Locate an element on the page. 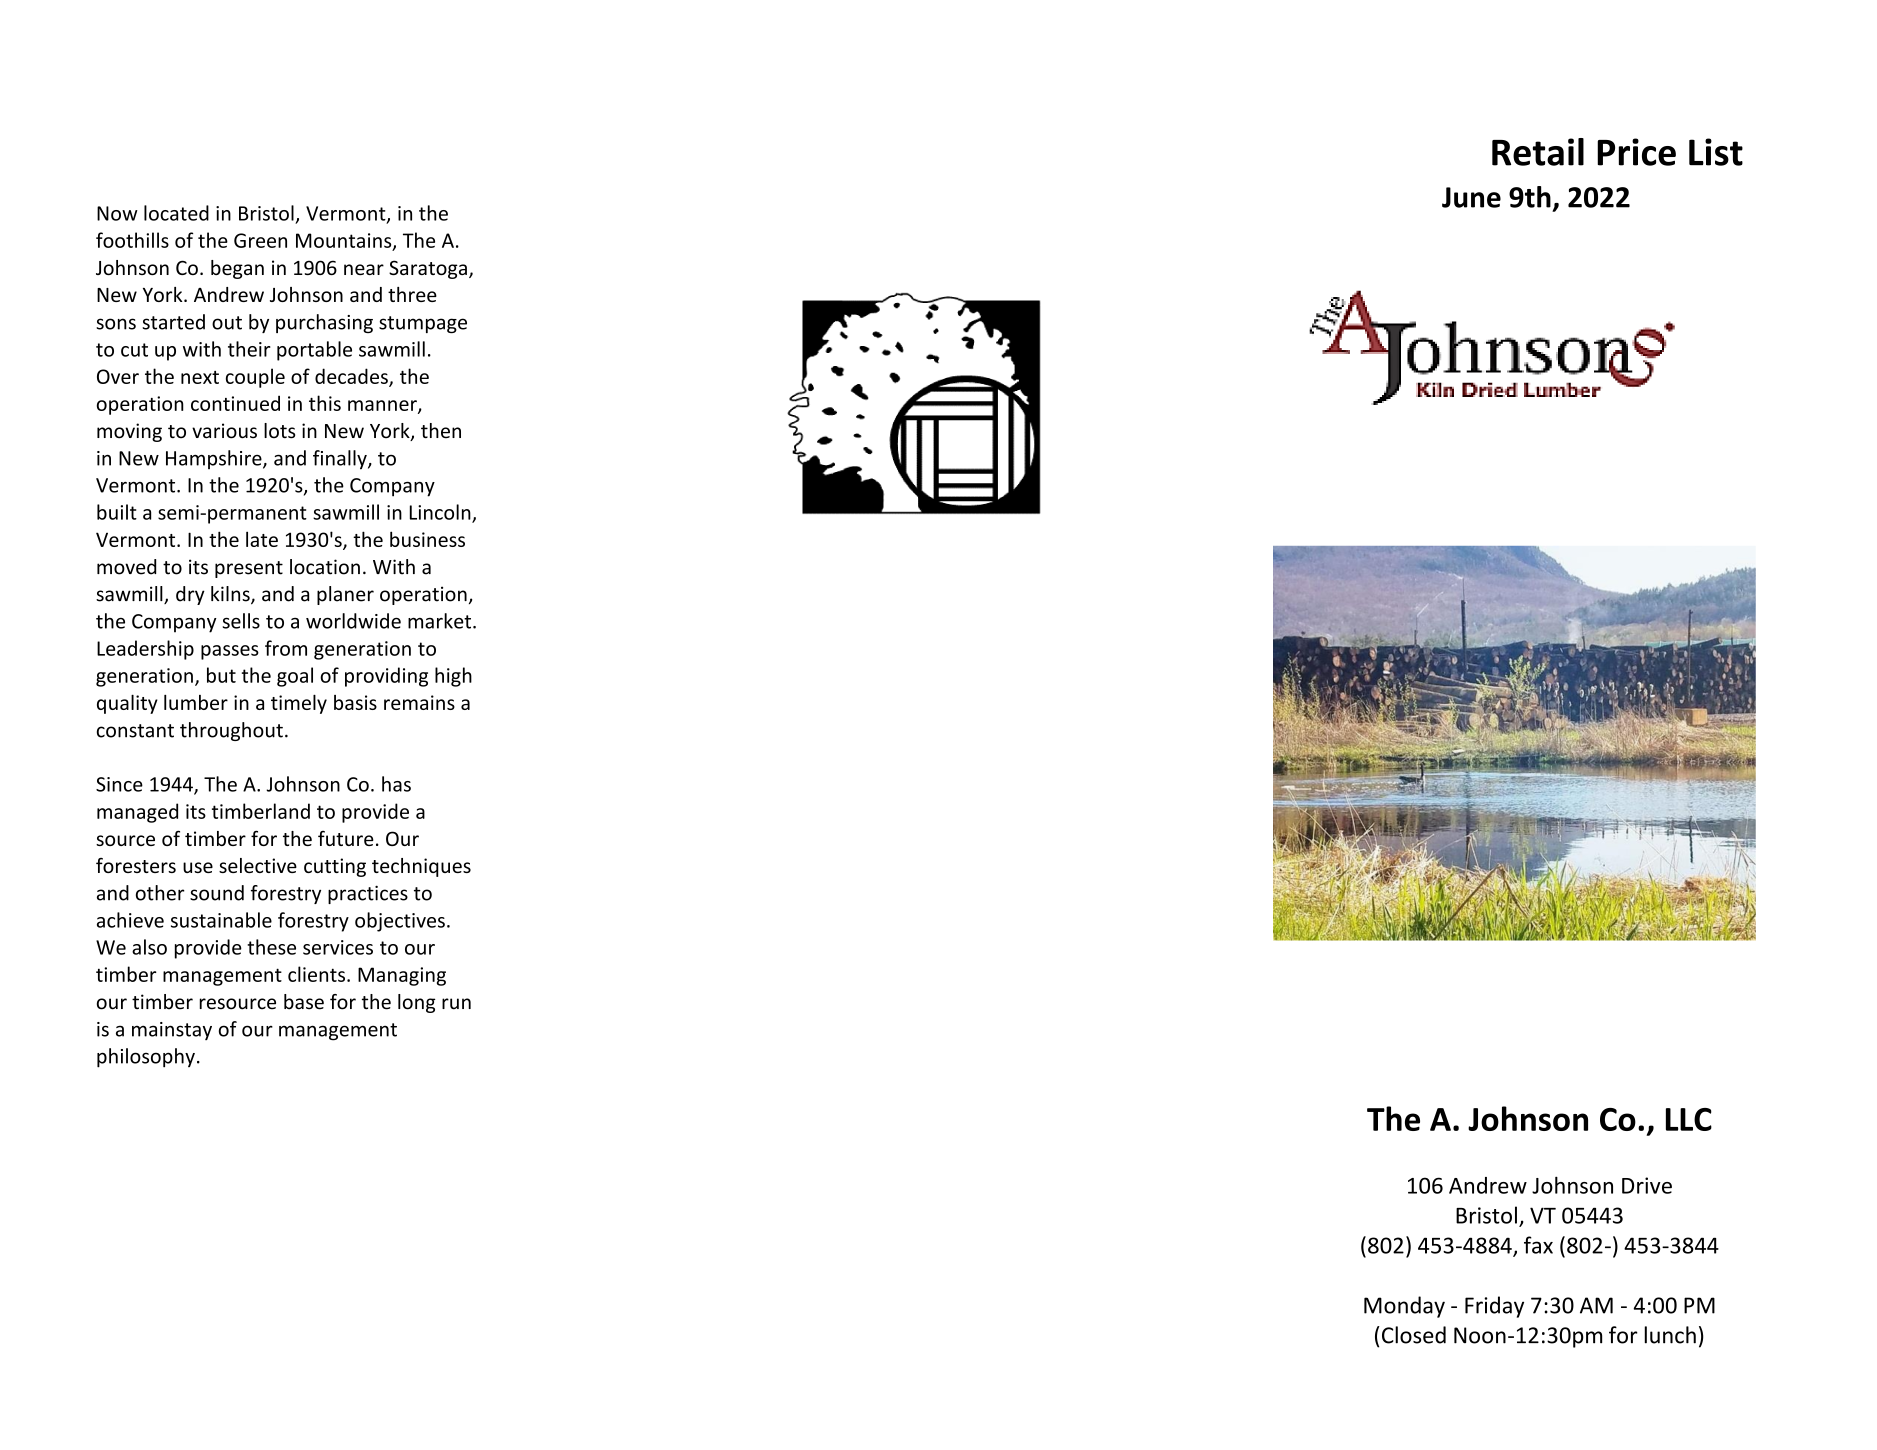 Image resolution: width=1877 pixels, height=1450 pixels. Monday is located at coordinates (1404, 1307).
